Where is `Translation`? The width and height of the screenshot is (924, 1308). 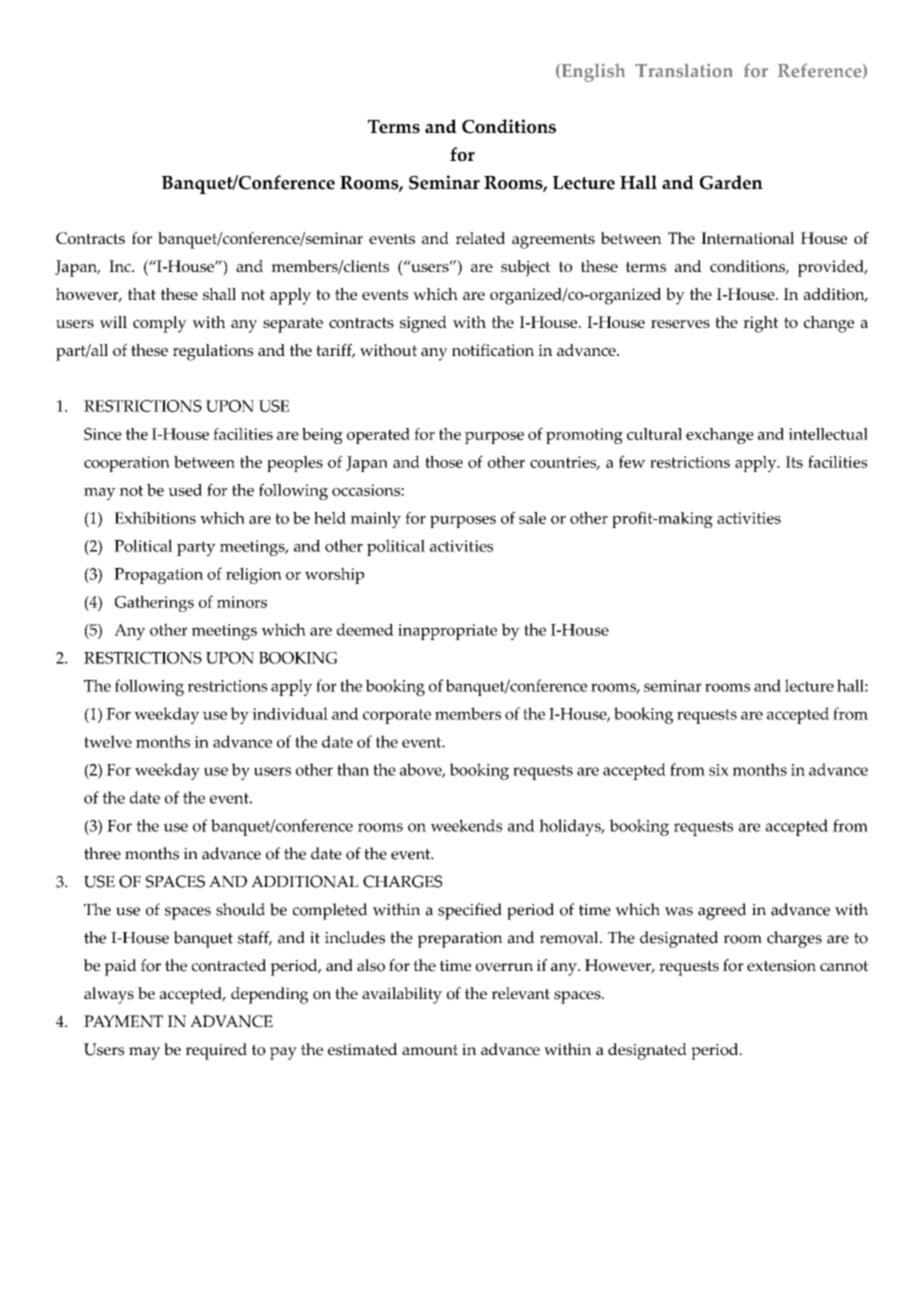 Translation is located at coordinates (684, 70).
